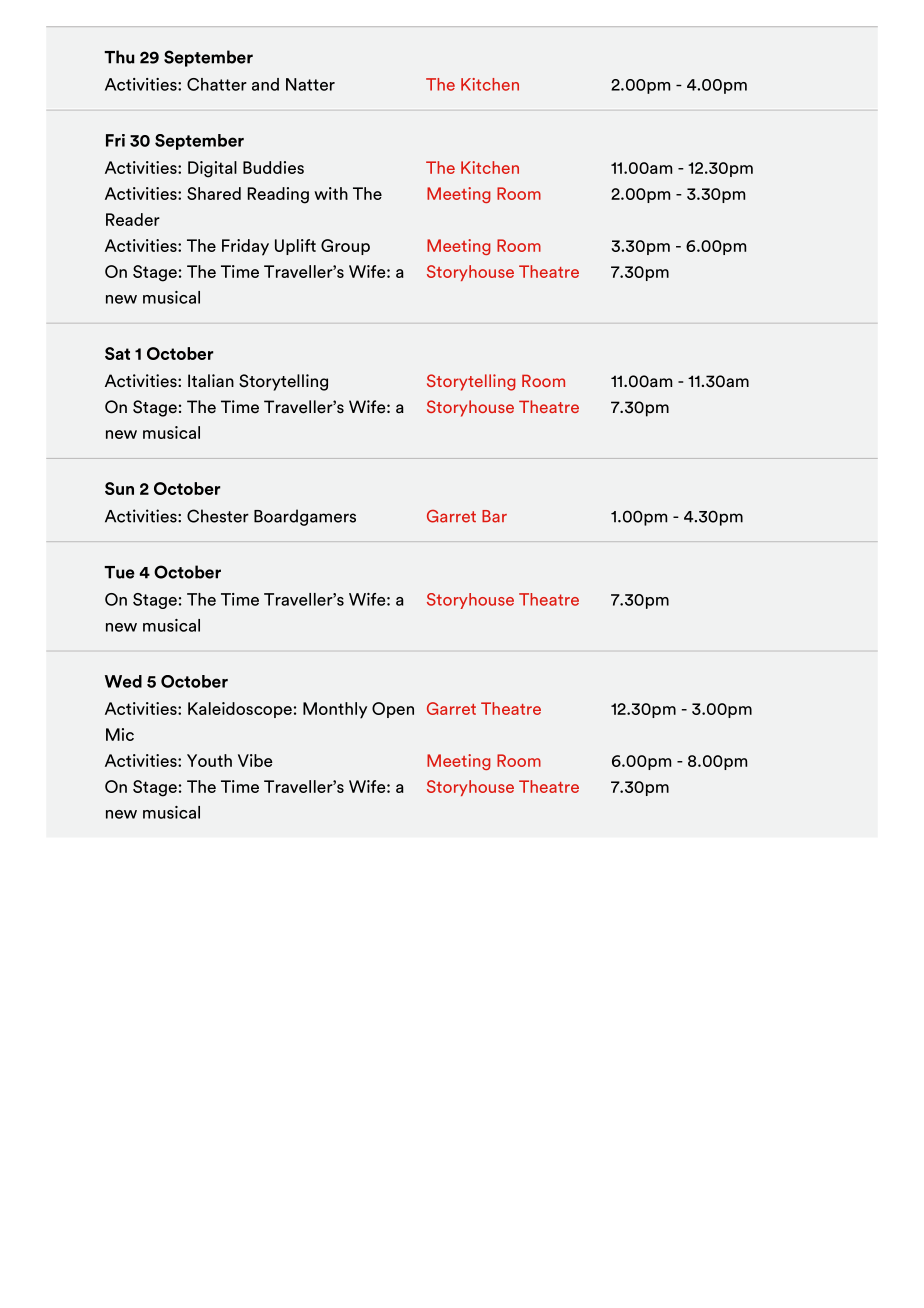 The height and width of the page is (1308, 924). Describe the element at coordinates (331, 193) in the page. I see `with` at that location.
